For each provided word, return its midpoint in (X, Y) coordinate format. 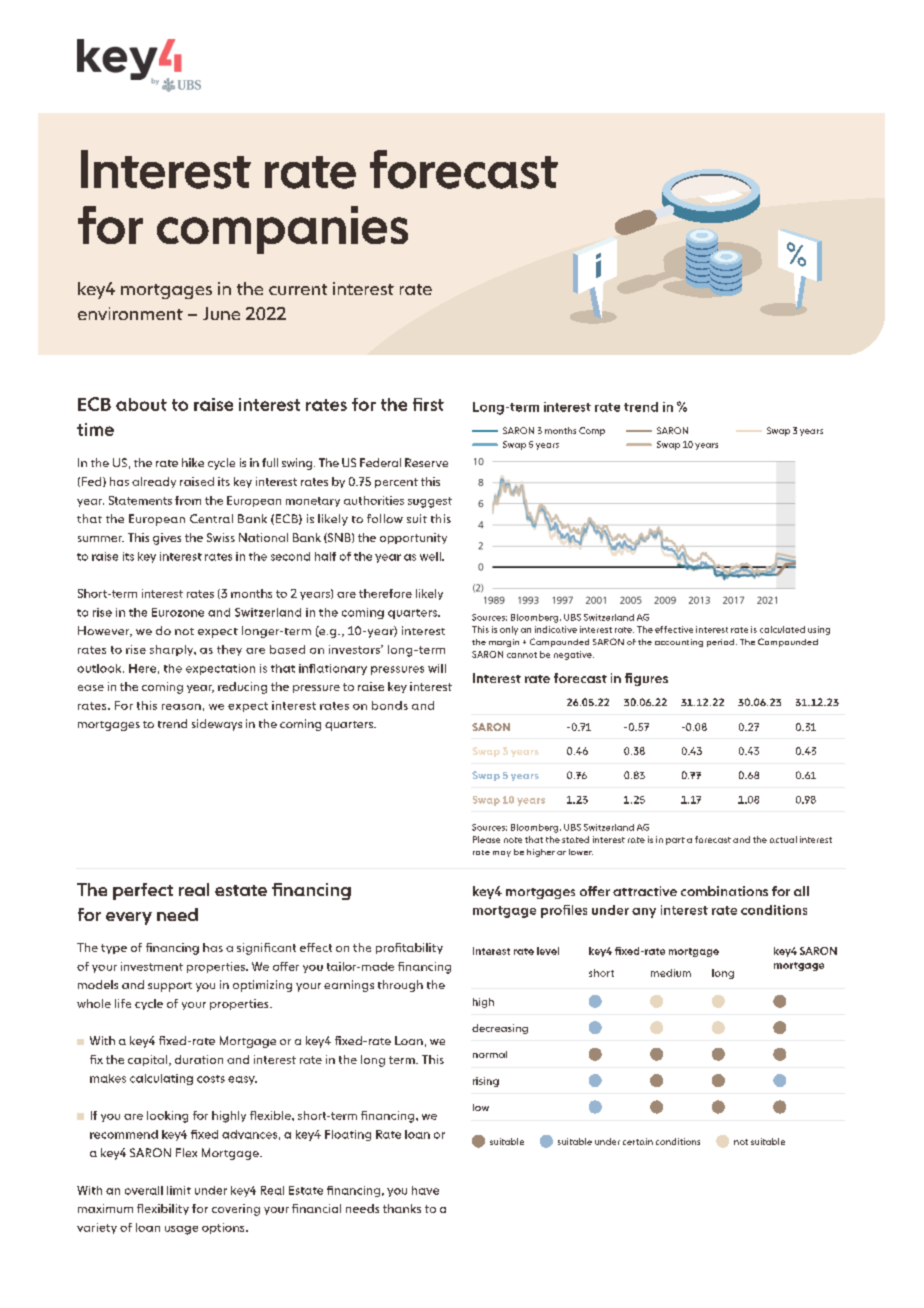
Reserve (426, 462)
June (221, 313)
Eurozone (178, 612)
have (425, 1190)
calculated (782, 629)
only (509, 630)
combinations (724, 891)
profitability (409, 948)
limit (179, 1190)
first (428, 404)
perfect (143, 891)
